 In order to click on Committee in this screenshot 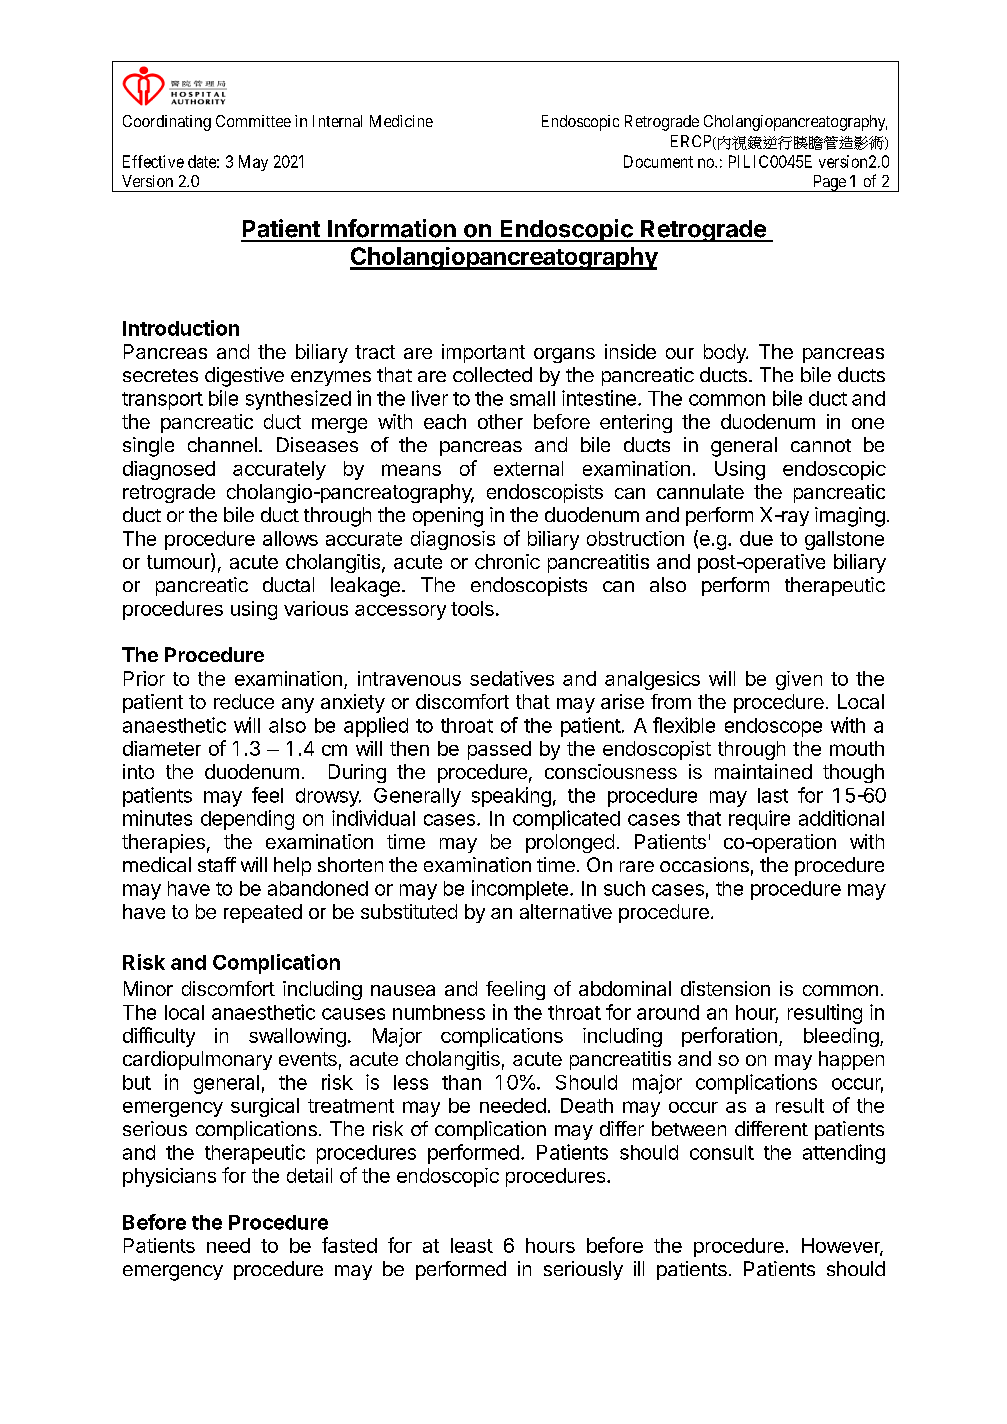, I will do `click(253, 121)`.
